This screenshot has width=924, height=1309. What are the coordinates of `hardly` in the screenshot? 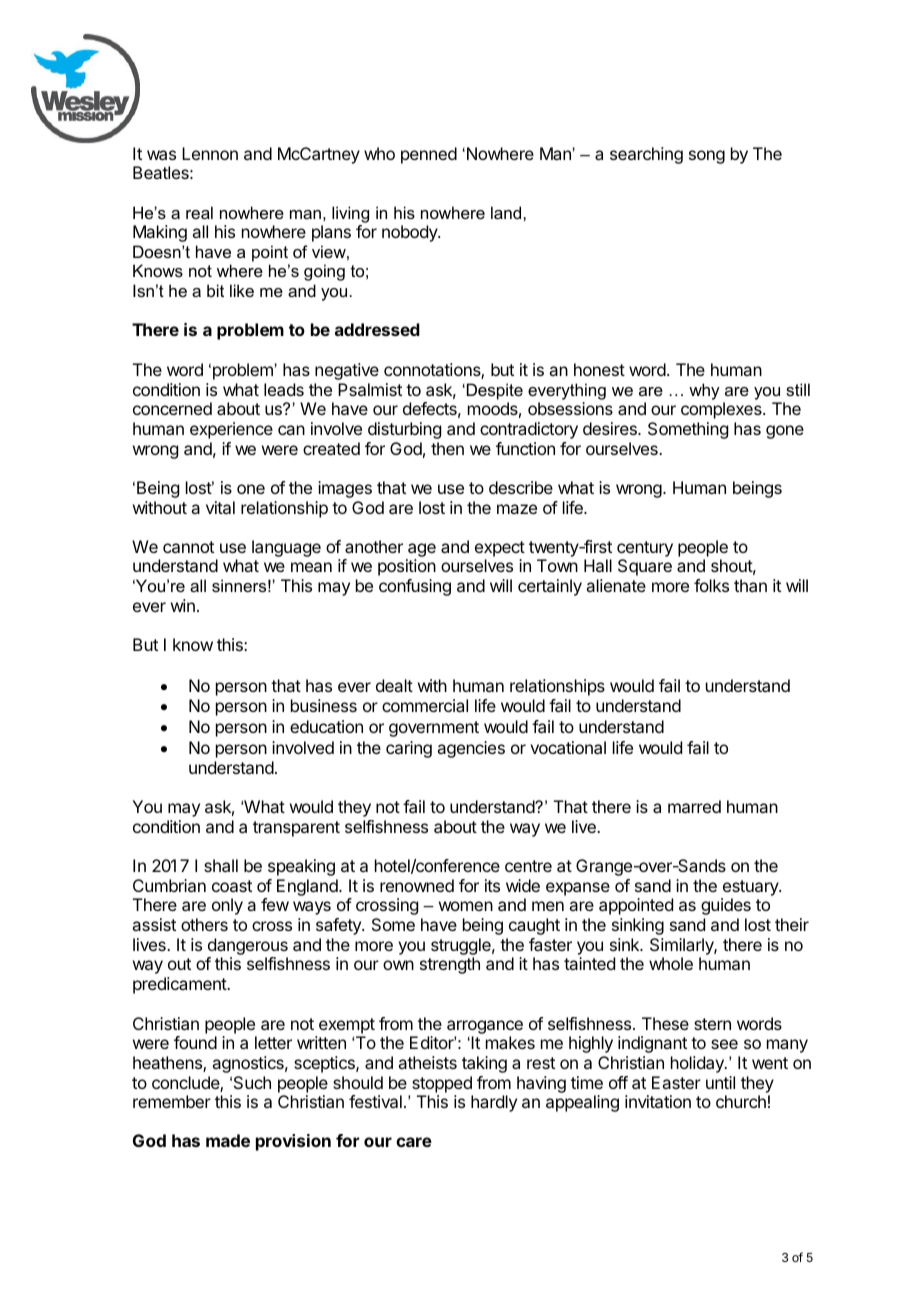 It's located at (494, 1103).
